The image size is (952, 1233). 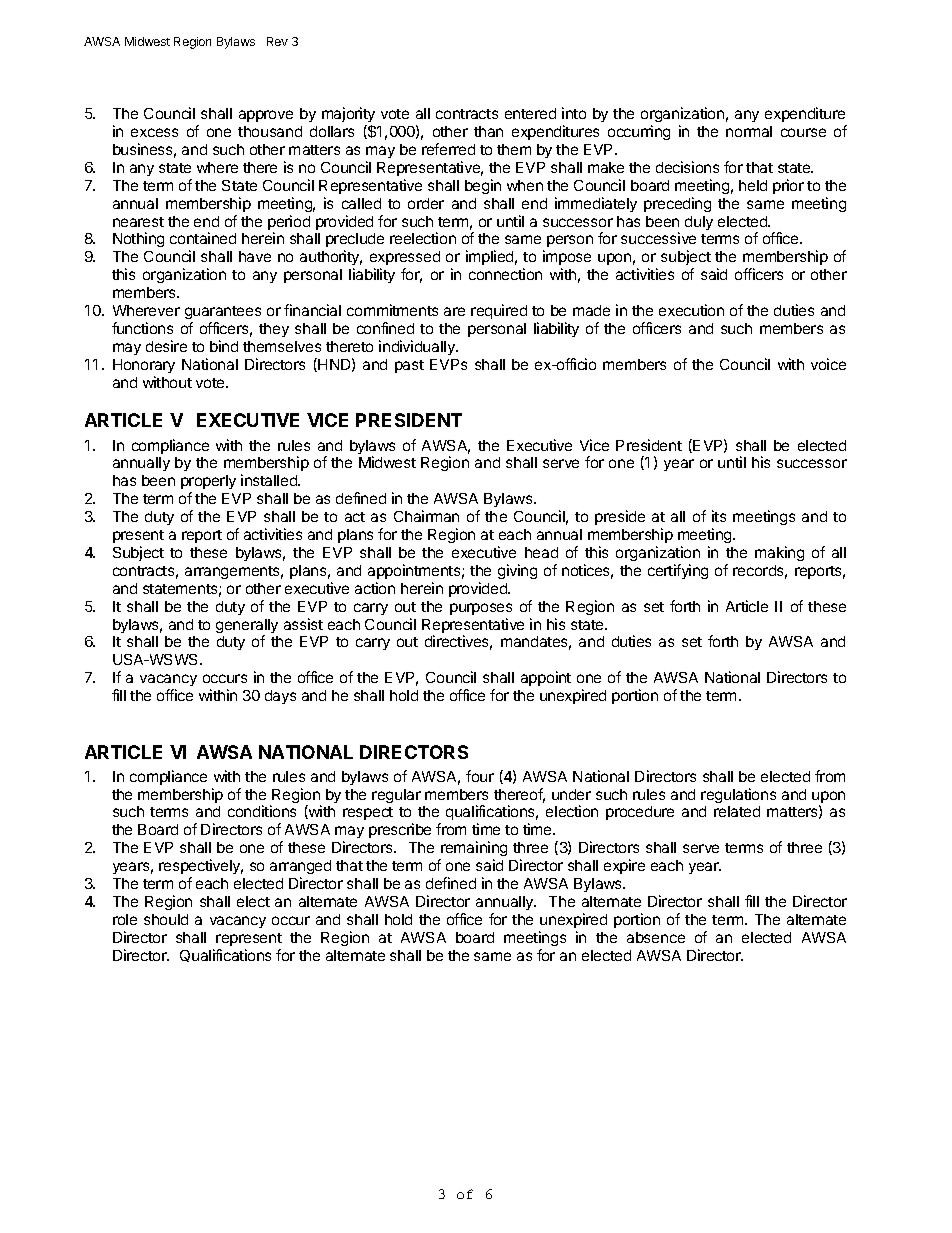 What do you see at coordinates (166, 919) in the screenshot?
I see `should` at bounding box center [166, 919].
